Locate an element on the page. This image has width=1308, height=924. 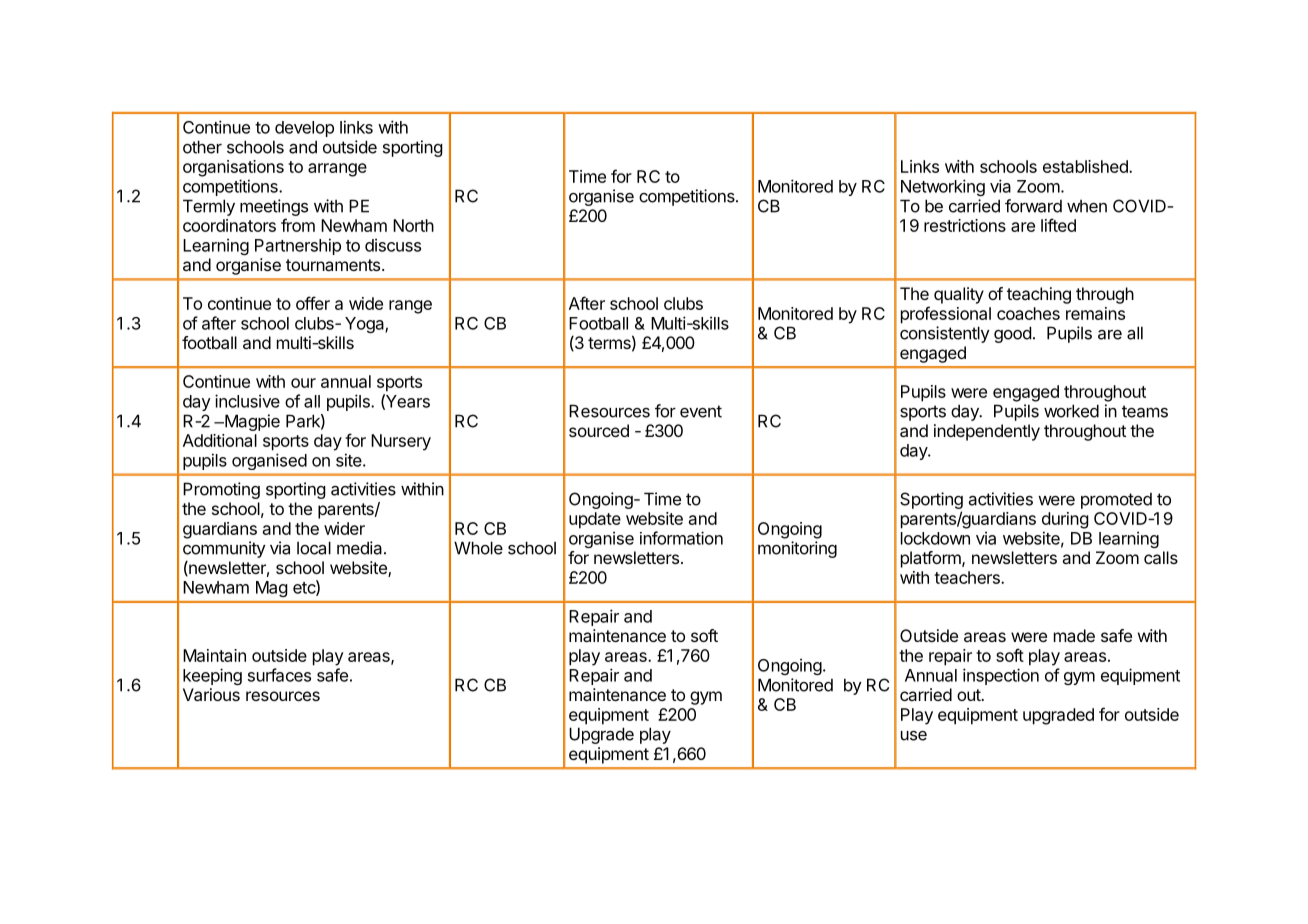
develop is located at coordinates (304, 129).
